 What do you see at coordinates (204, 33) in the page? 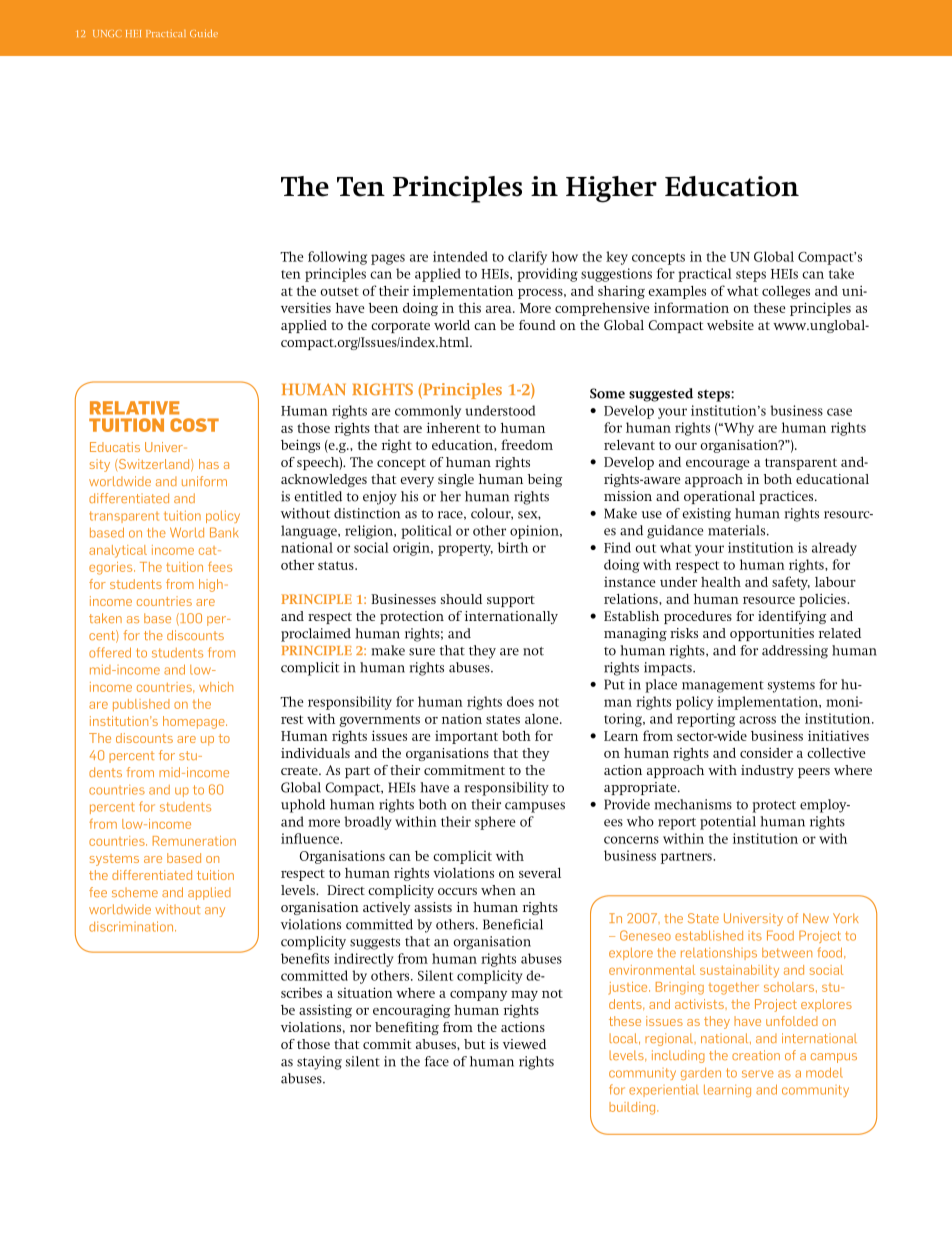
I see `Guide` at bounding box center [204, 33].
